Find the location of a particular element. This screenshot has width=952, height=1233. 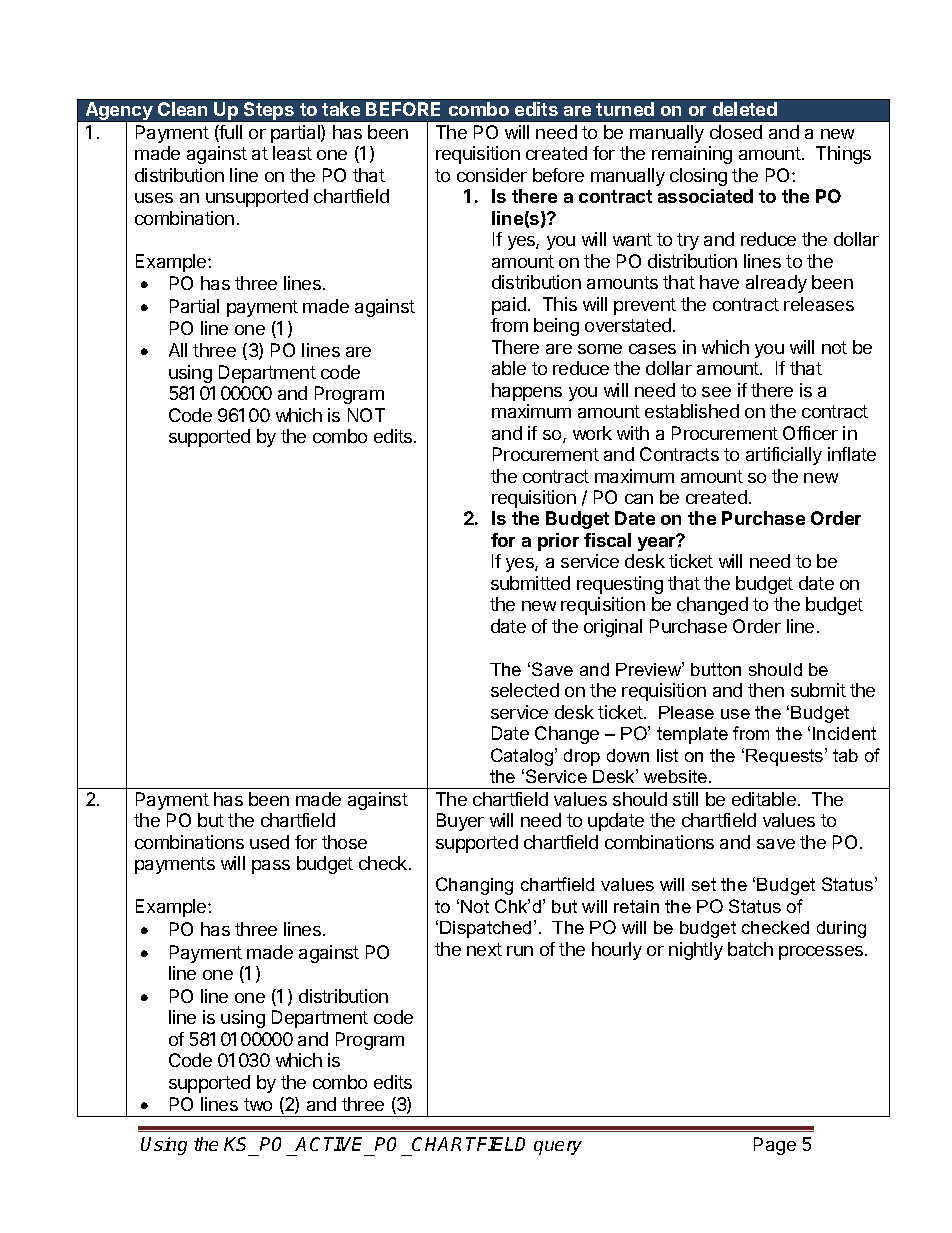

consider is located at coordinates (492, 175).
